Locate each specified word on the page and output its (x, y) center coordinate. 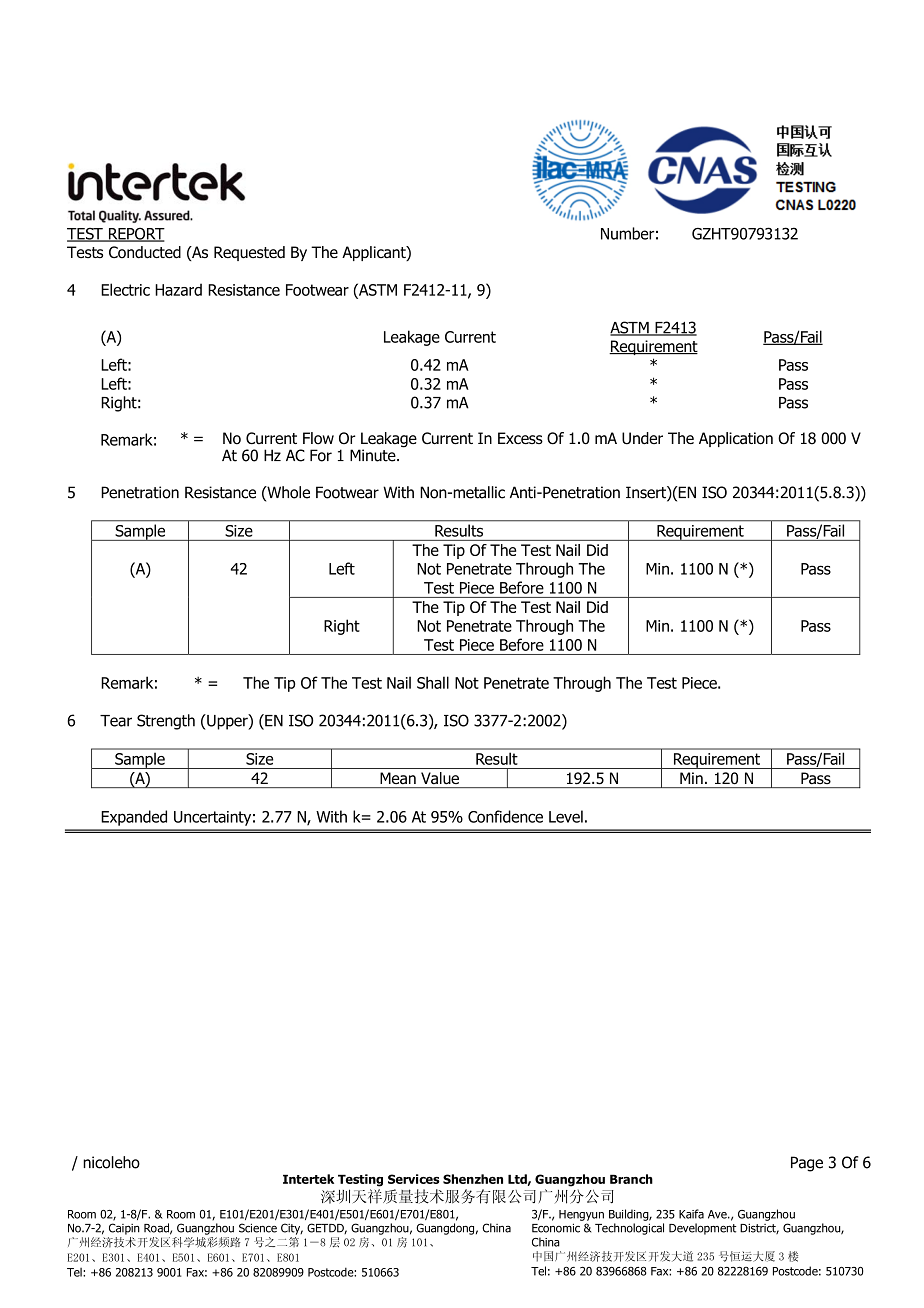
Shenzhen (473, 1179)
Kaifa (691, 1214)
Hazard (178, 289)
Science (258, 1228)
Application (736, 439)
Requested (249, 253)
